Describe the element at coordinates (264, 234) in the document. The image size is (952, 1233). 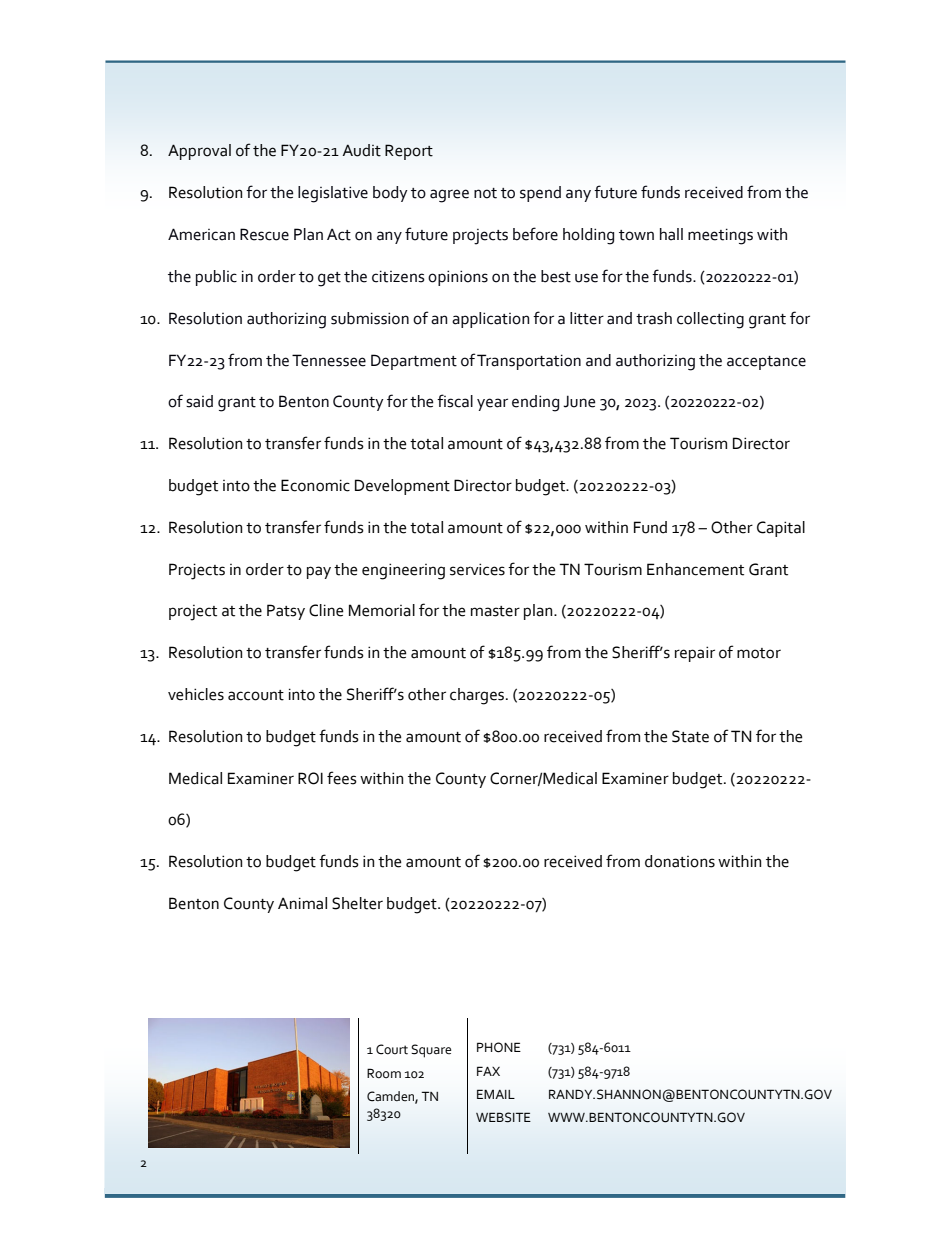
I see `Rescue` at that location.
